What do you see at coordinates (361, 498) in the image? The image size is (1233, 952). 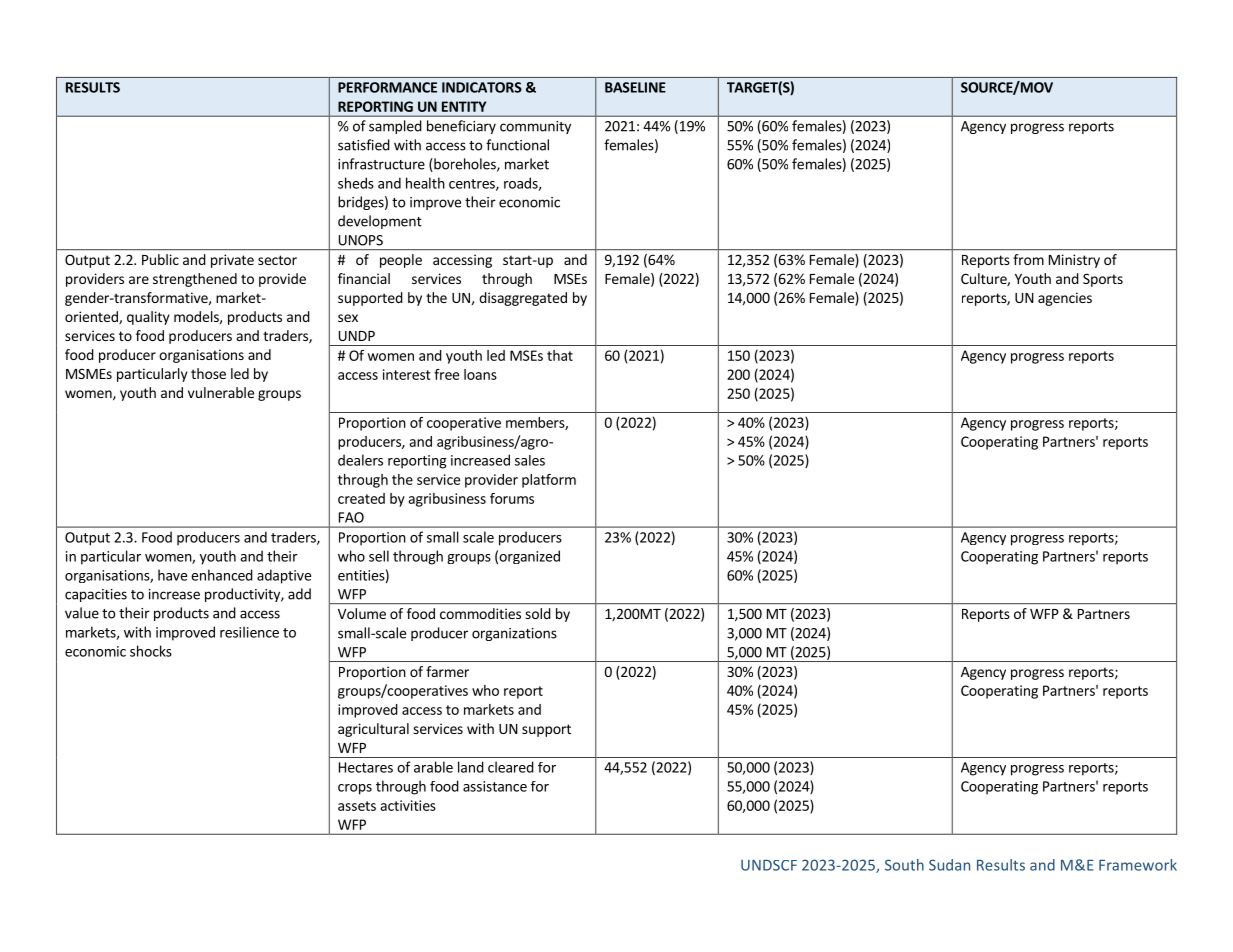 I see `created` at bounding box center [361, 498].
